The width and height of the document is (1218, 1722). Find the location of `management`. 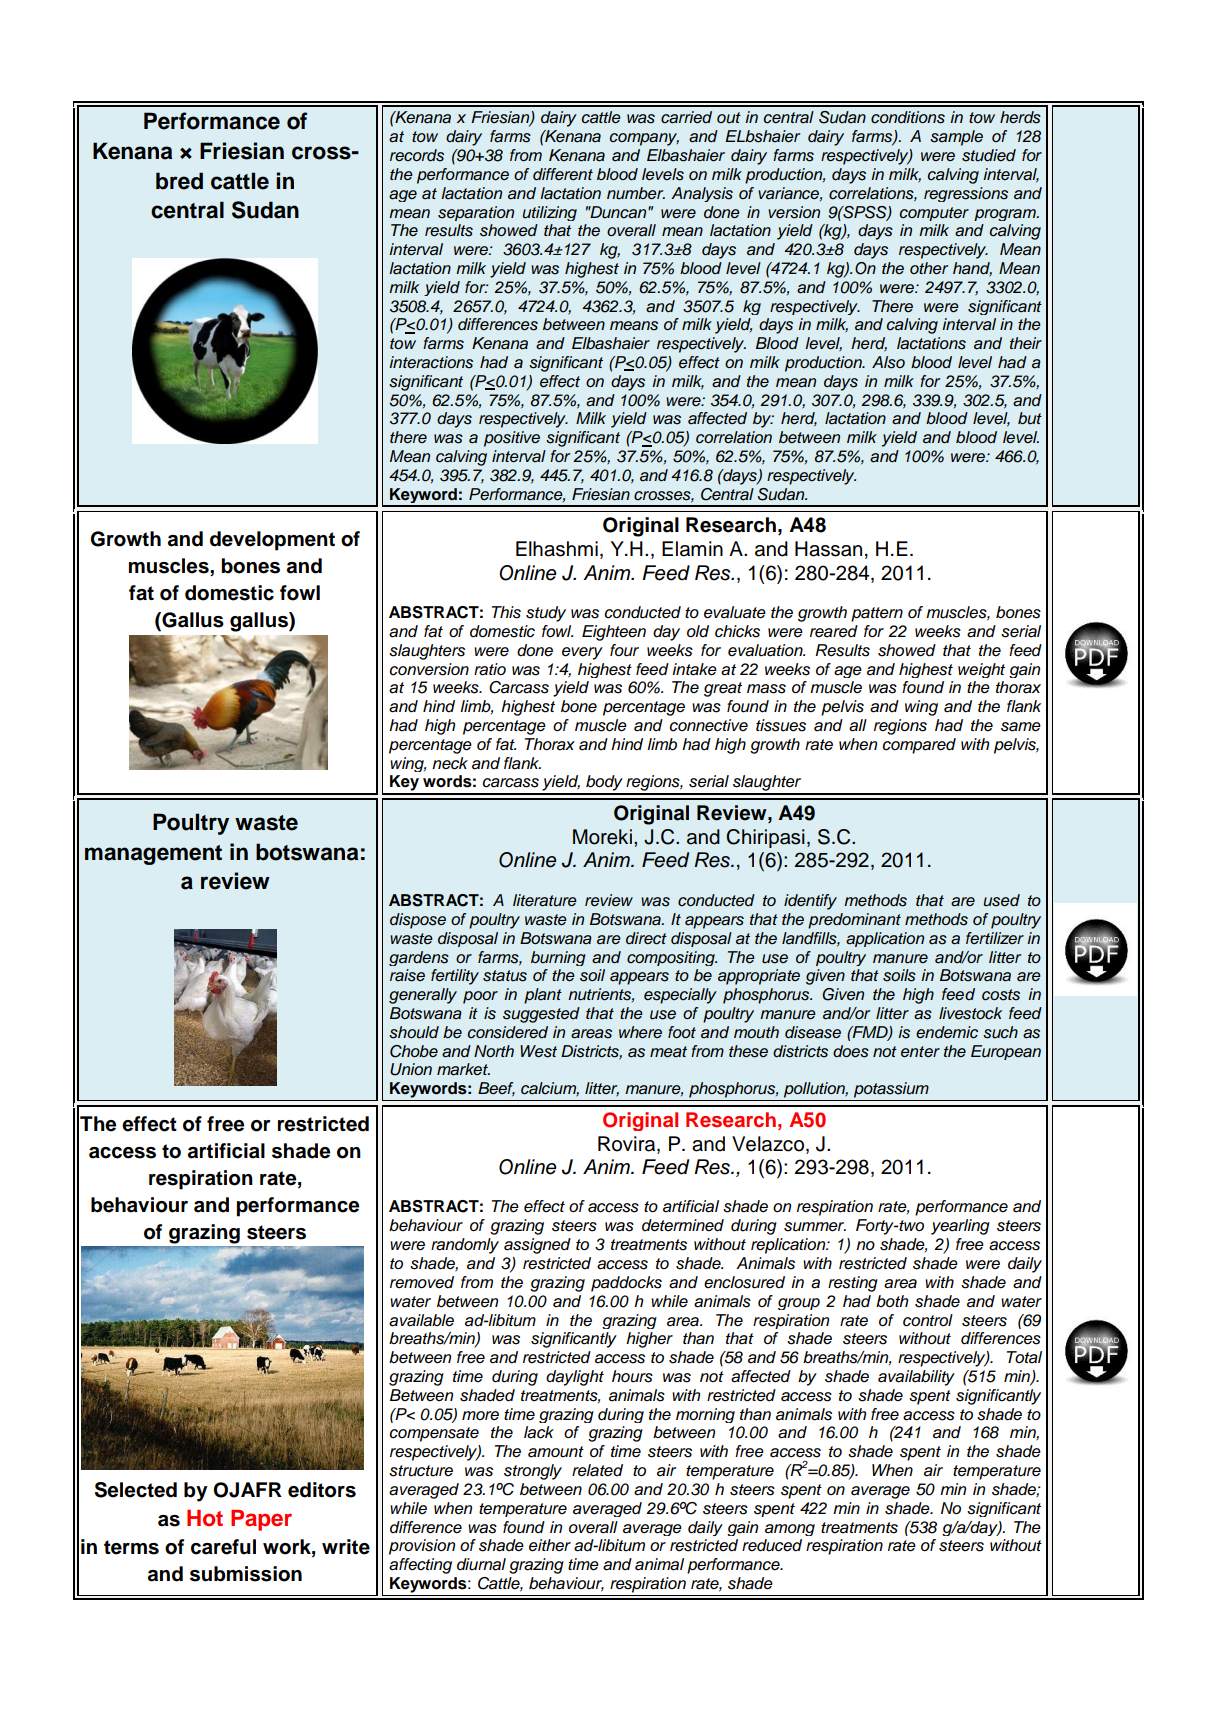

management is located at coordinates (153, 855).
